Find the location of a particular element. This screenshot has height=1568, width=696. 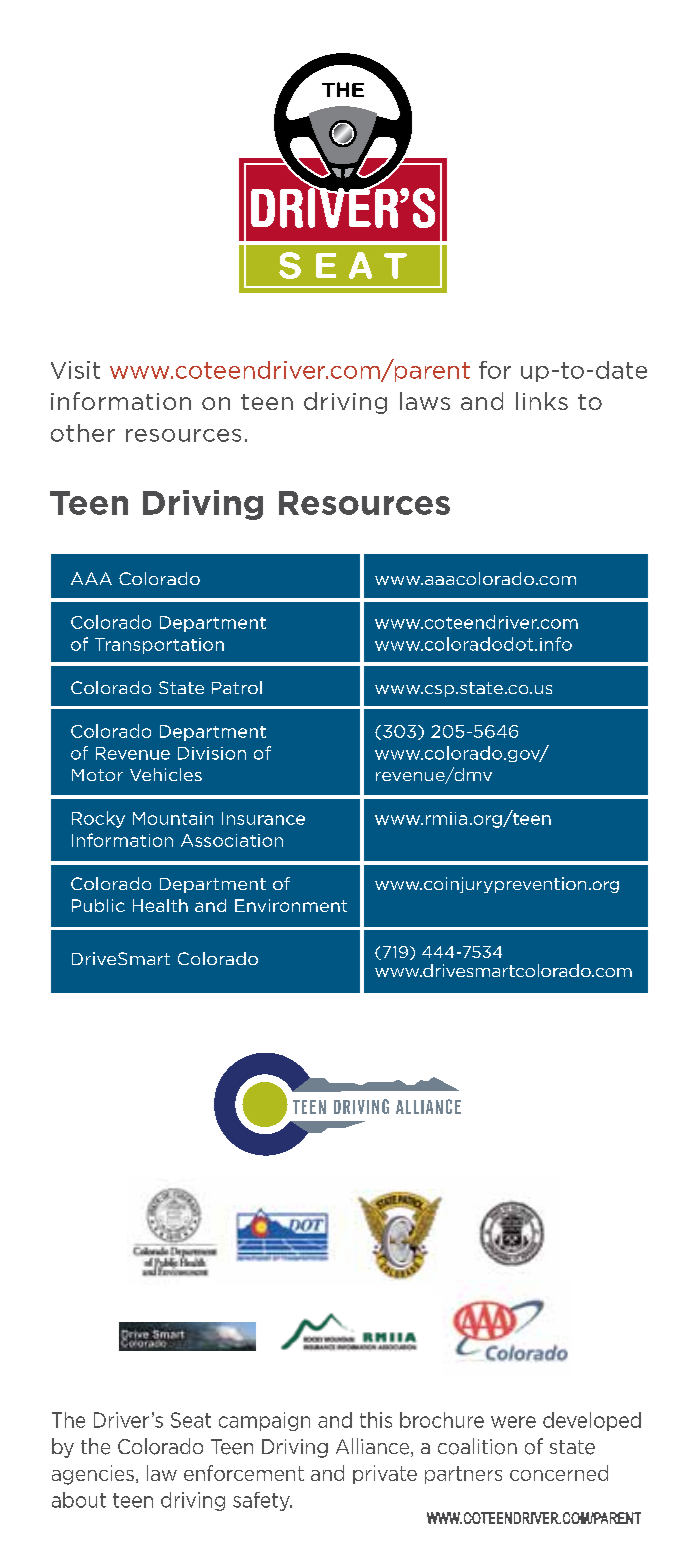

Insurance is located at coordinates (263, 818).
